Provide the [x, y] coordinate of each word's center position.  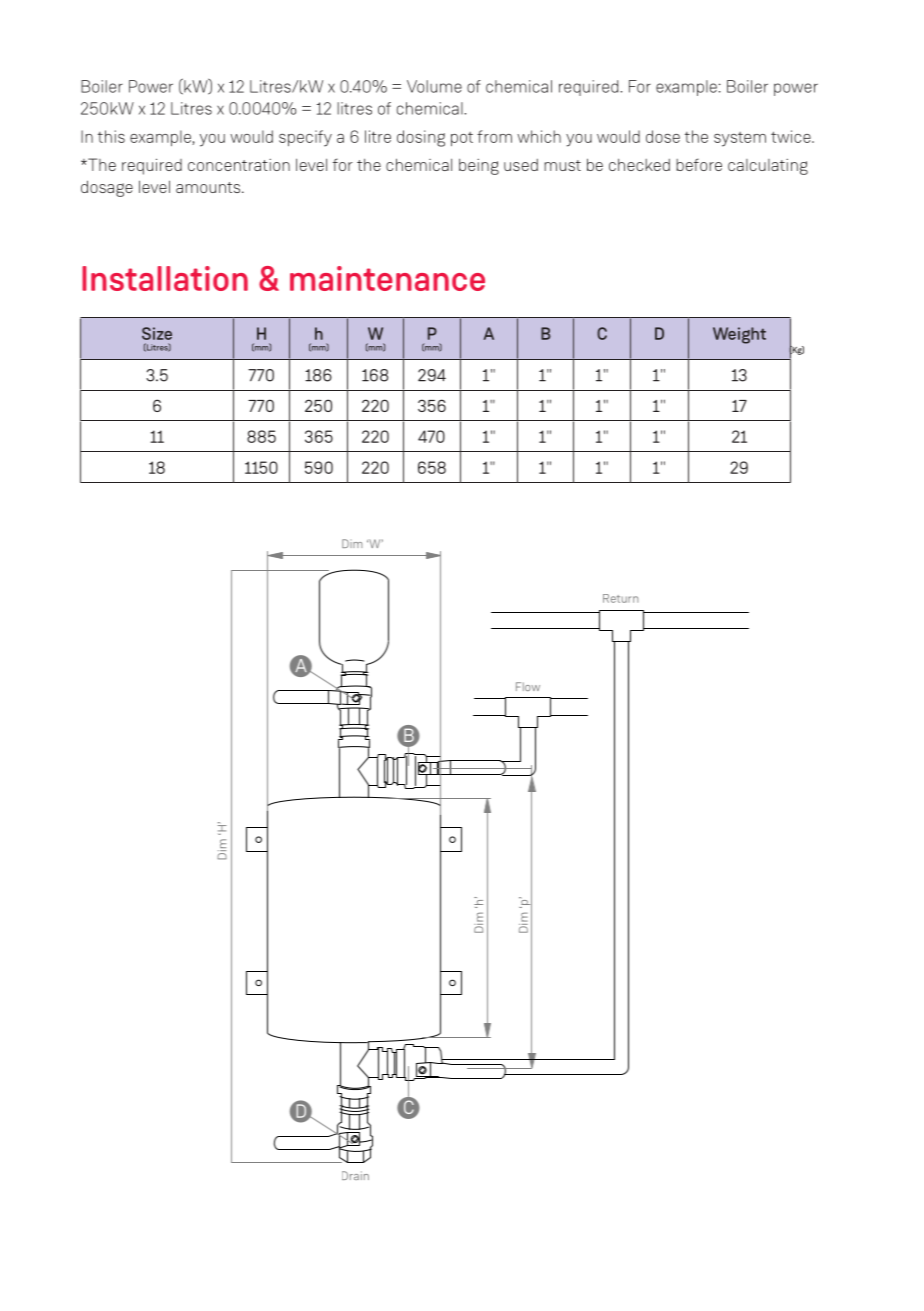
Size [157, 333]
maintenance [387, 278]
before [699, 164]
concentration [239, 165]
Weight [739, 335]
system [740, 139]
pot [462, 139]
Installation [165, 278]
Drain [355, 1175]
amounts [208, 187]
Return [620, 598]
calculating [768, 167]
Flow [528, 686]
